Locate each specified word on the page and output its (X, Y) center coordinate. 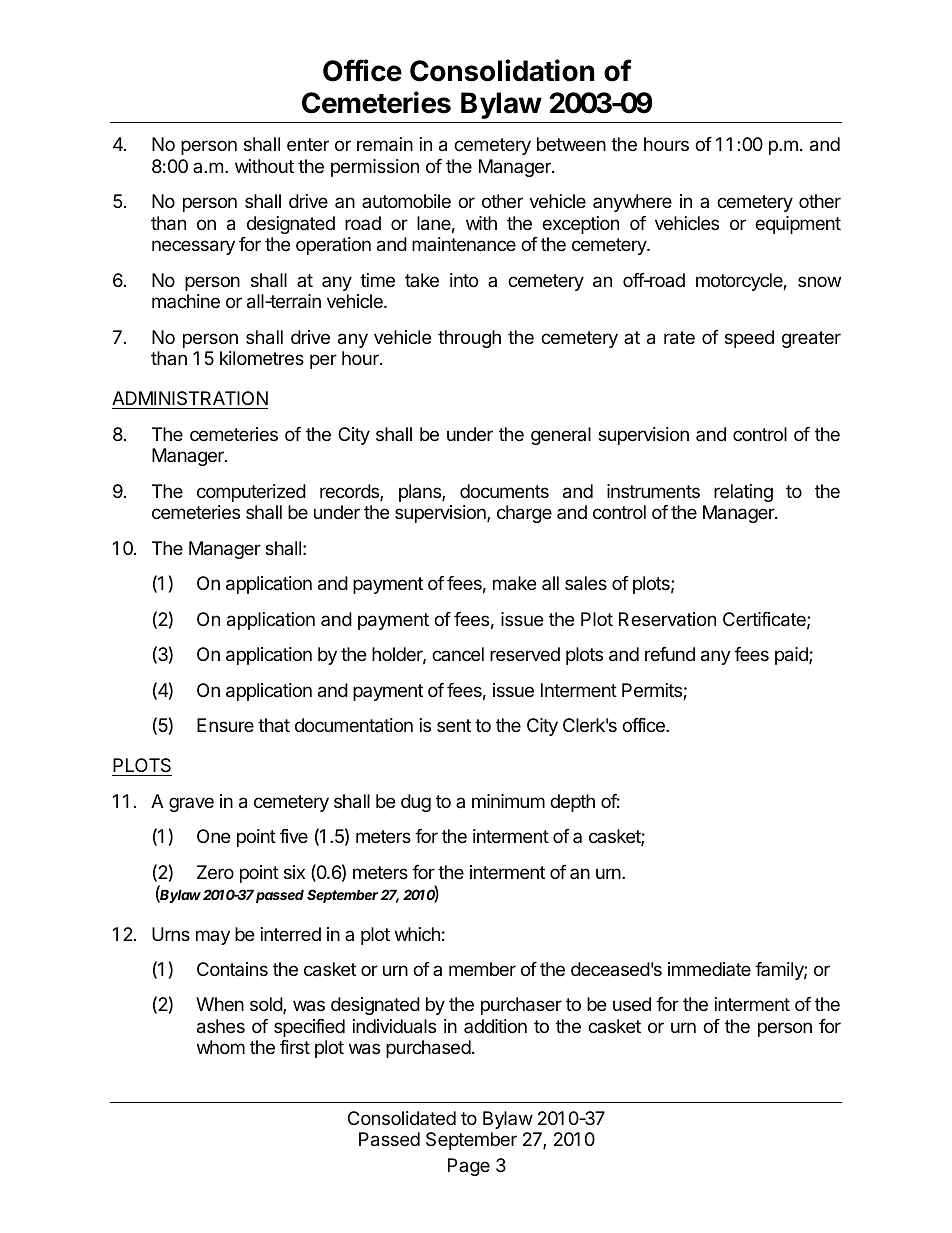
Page (469, 1167)
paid (792, 656)
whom (221, 1047)
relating (743, 493)
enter (308, 144)
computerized (251, 493)
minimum (508, 801)
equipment (798, 225)
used (632, 1004)
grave (191, 804)
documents (504, 491)
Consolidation (502, 70)
